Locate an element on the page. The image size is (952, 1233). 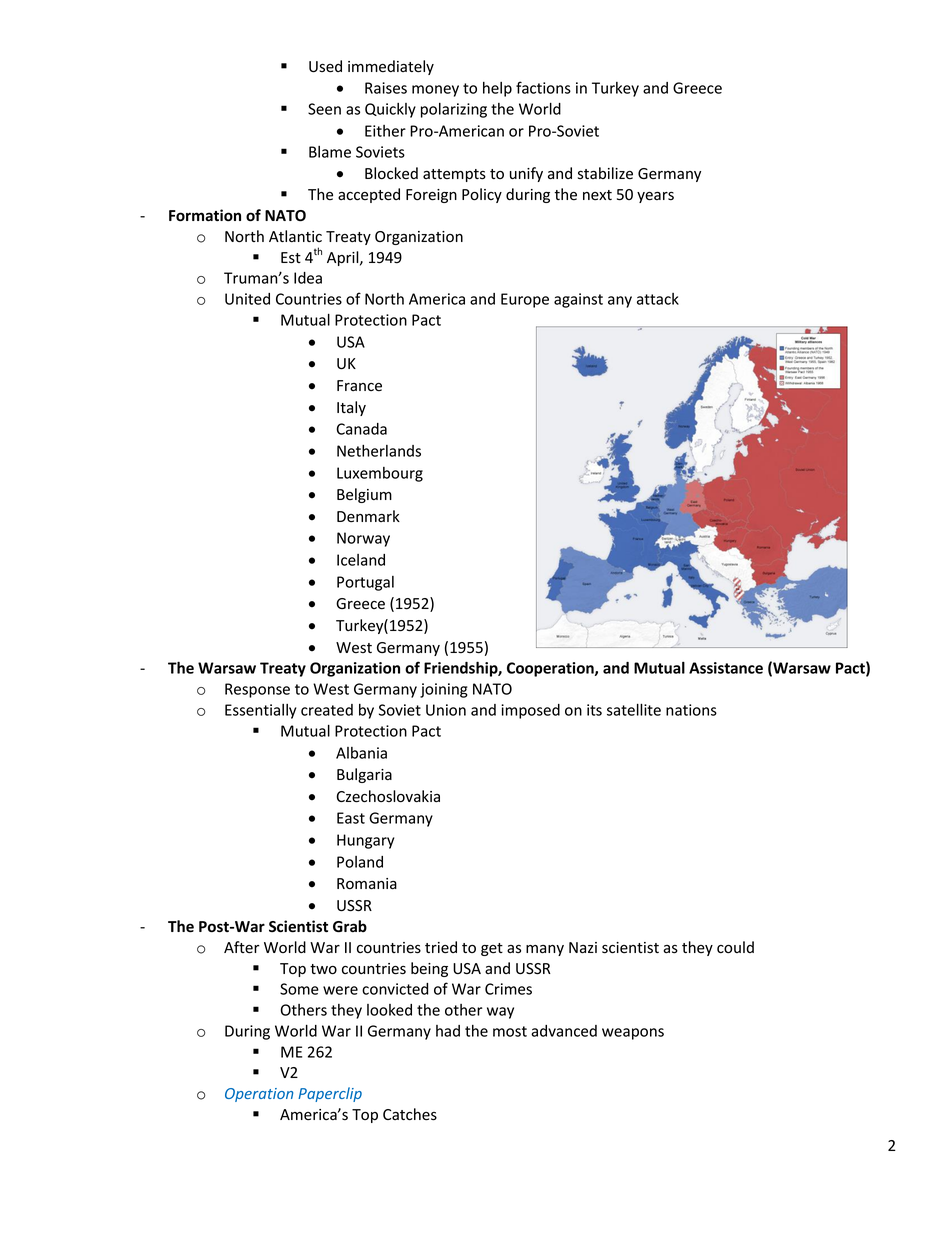
Europe is located at coordinates (525, 300).
